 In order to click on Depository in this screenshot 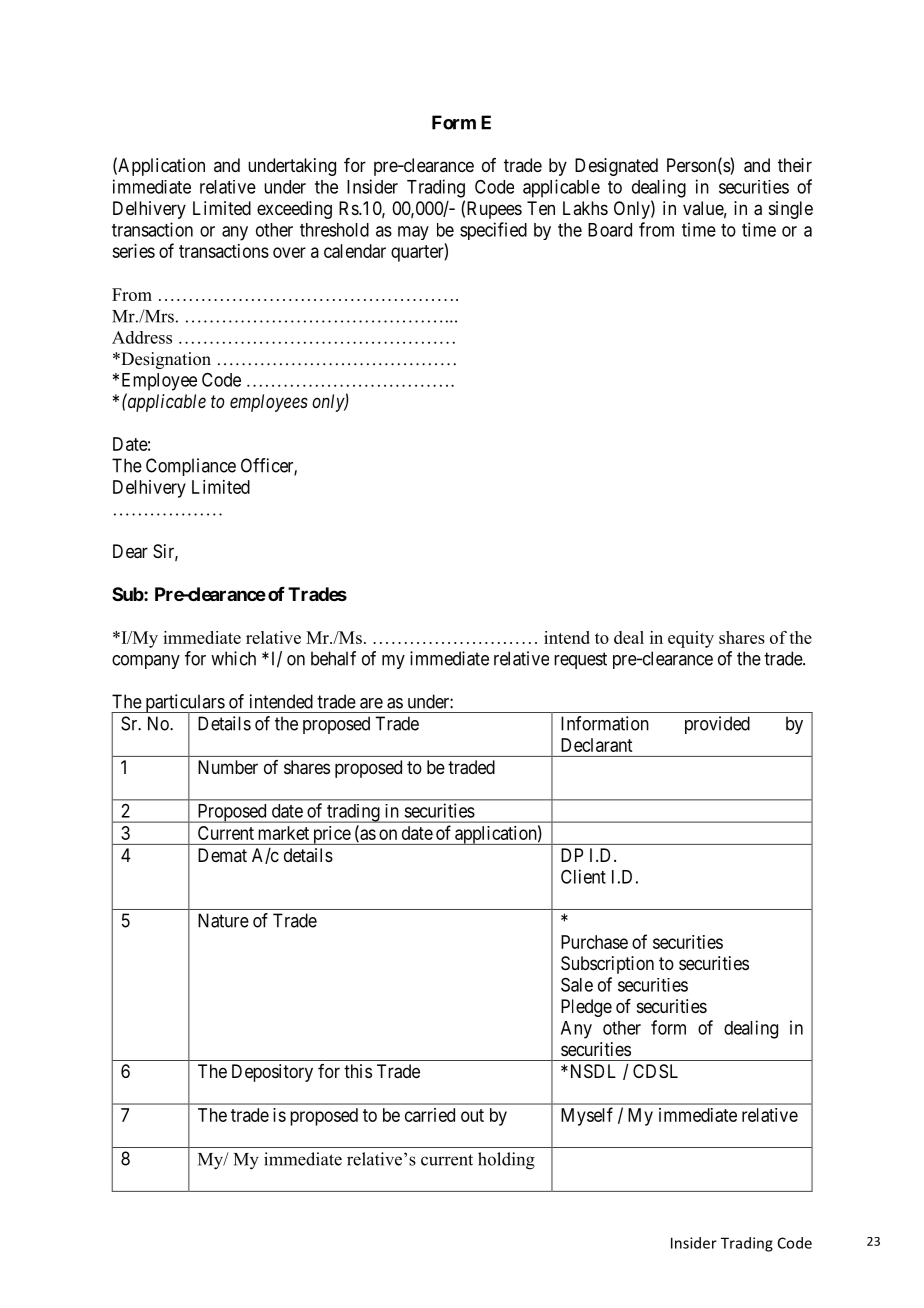, I will do `click(272, 1073)`.
